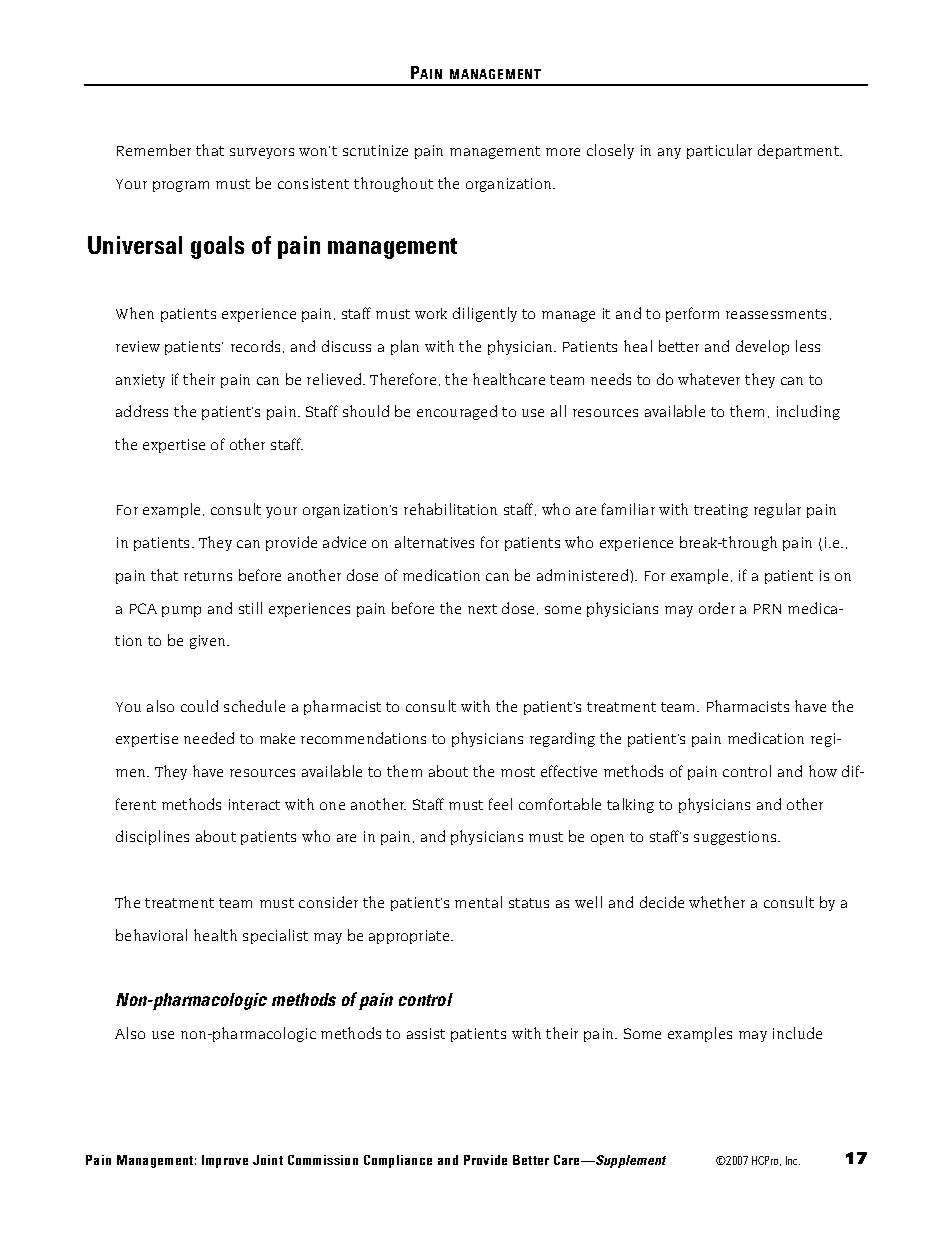 The width and height of the page is (952, 1233). Describe the element at coordinates (717, 608) in the page. I see `order` at that location.
